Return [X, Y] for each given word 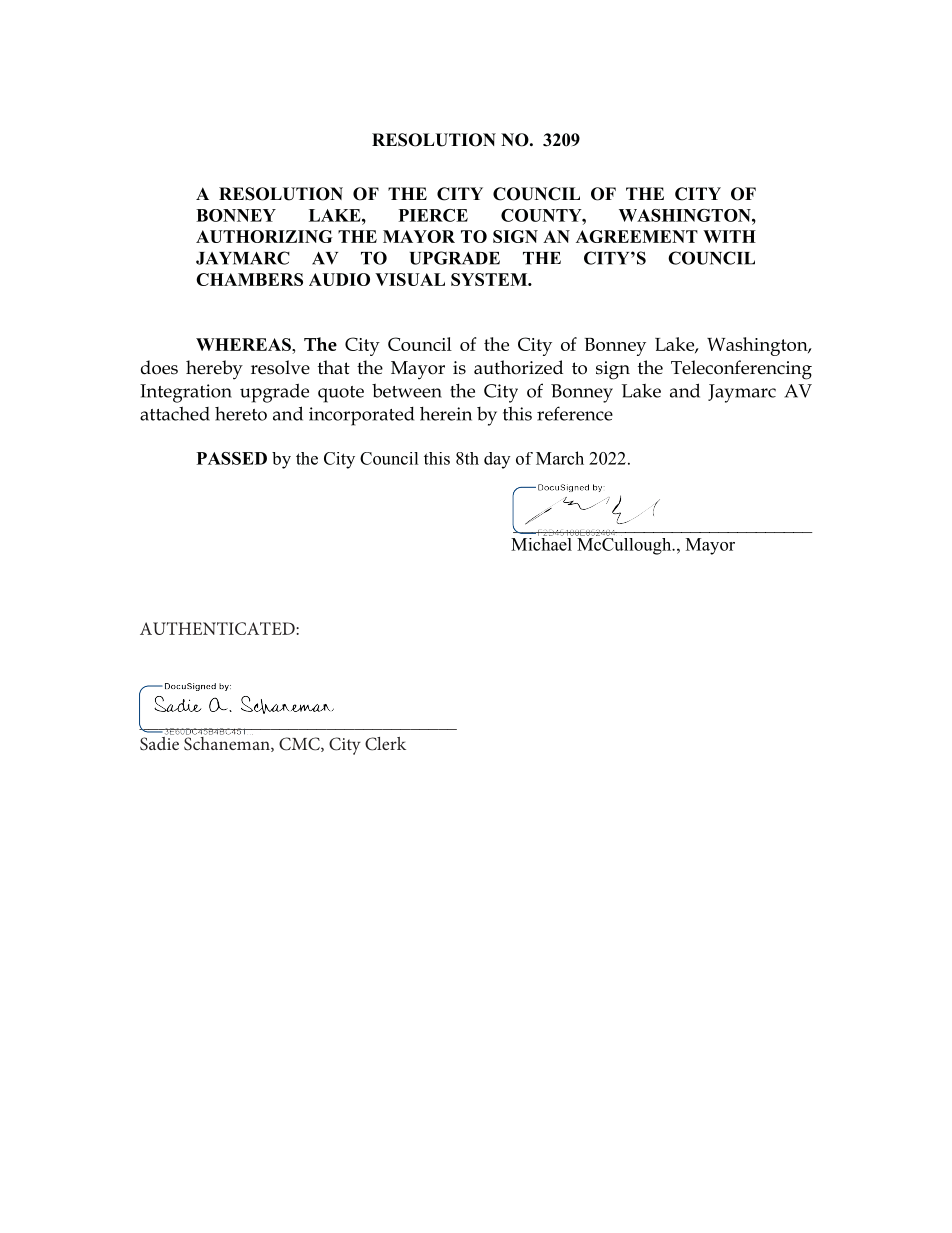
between [407, 391]
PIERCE [433, 215]
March [560, 458]
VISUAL [410, 279]
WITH [729, 236]
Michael [542, 543]
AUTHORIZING [264, 236]
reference [575, 413]
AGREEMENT [637, 236]
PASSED [232, 458]
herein [446, 414]
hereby [214, 370]
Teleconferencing [741, 370]
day [497, 460]
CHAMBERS [249, 279]
